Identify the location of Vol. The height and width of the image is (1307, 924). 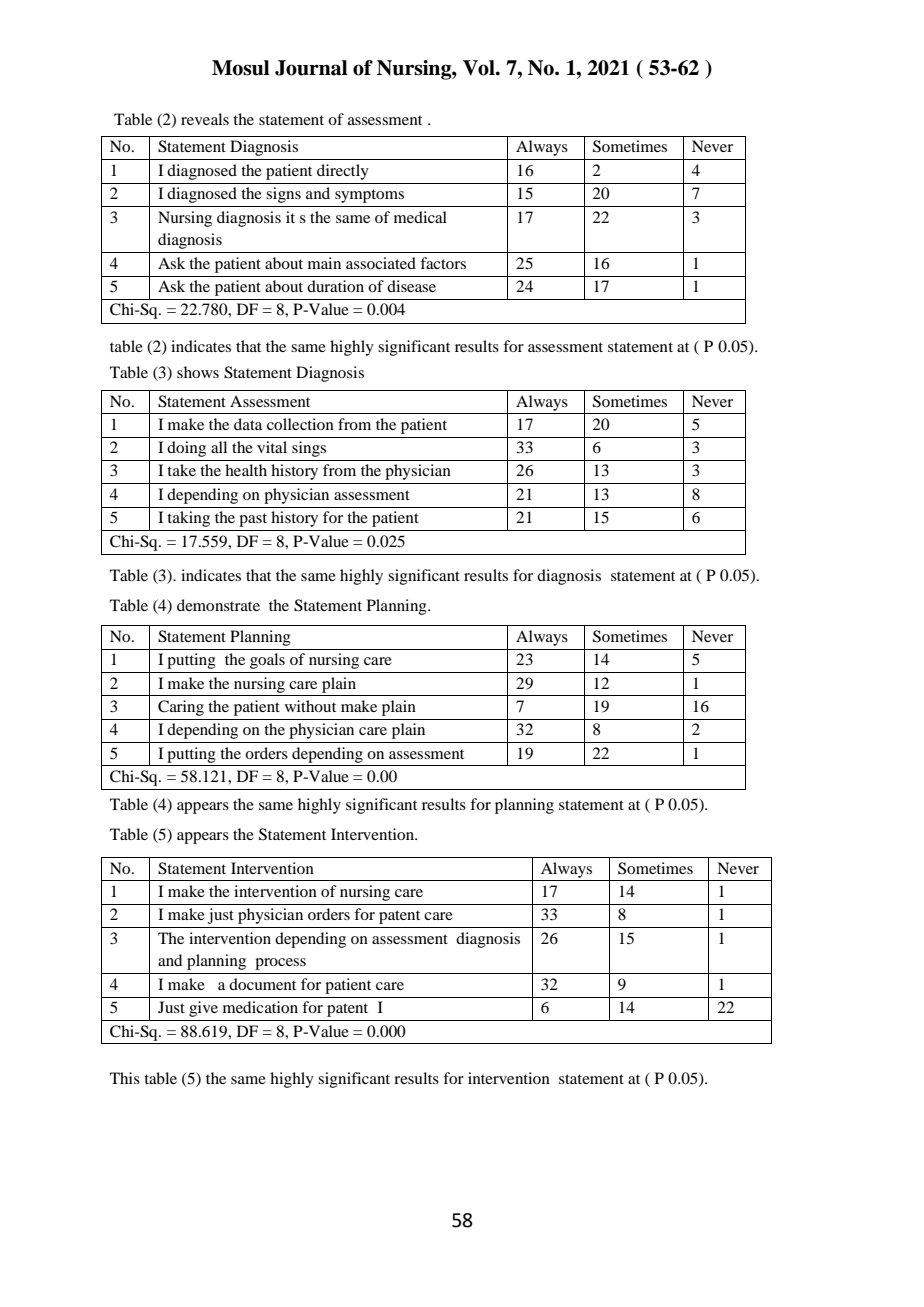
(480, 68).
